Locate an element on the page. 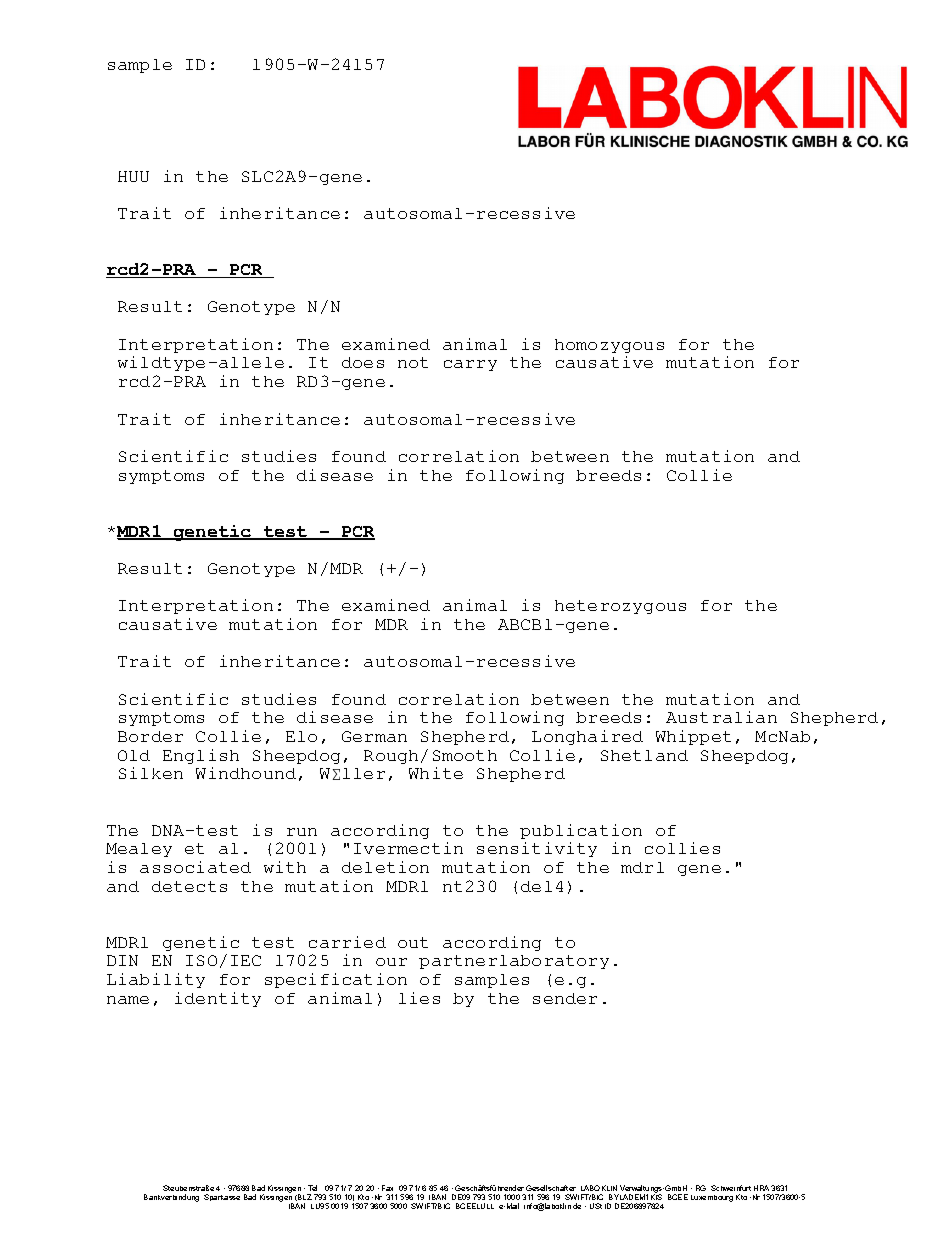 The height and width of the page is (1233, 952). homozygous is located at coordinates (609, 346).
